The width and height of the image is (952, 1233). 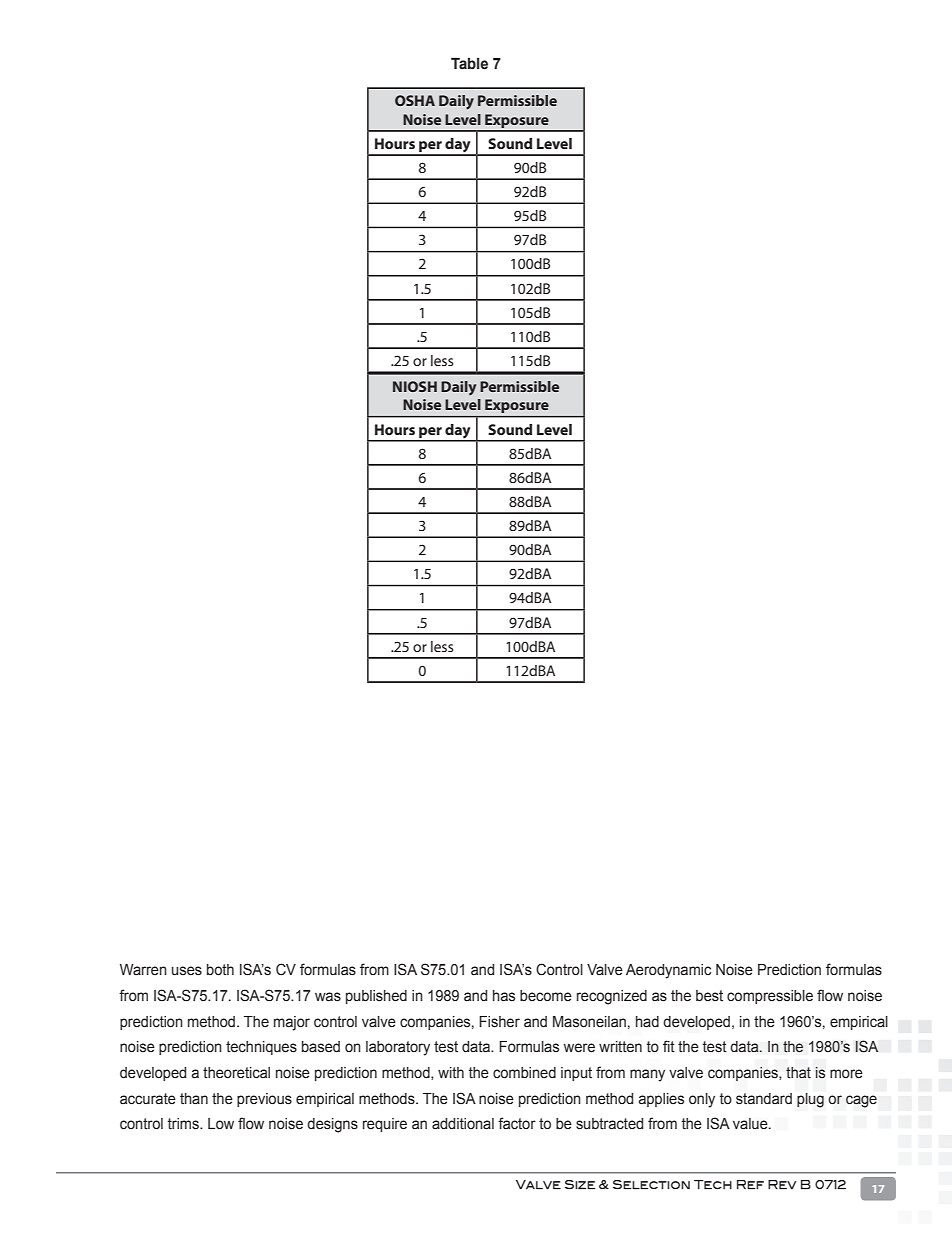 I want to click on best, so click(x=709, y=996).
